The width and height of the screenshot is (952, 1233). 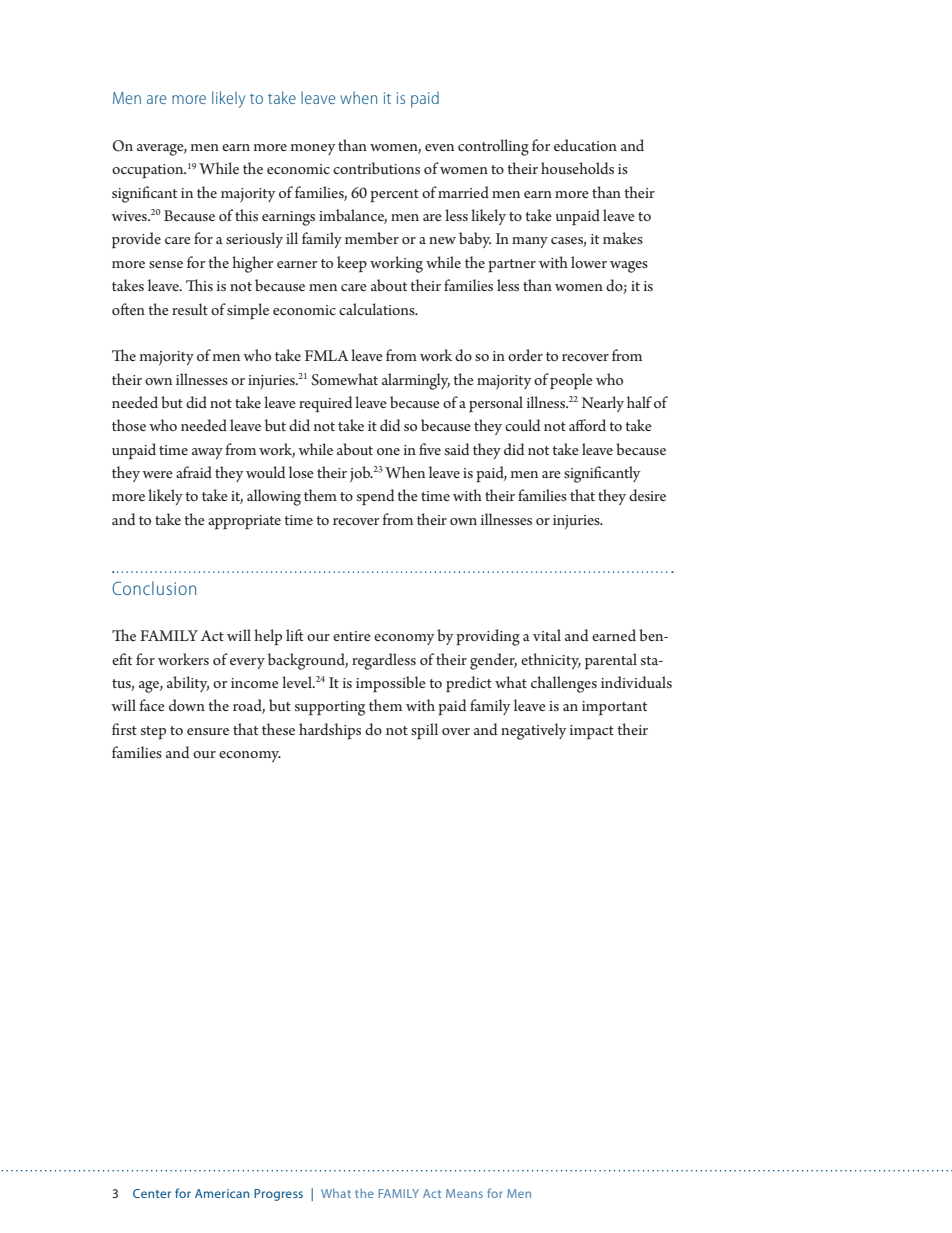 What do you see at coordinates (577, 168) in the screenshot?
I see `households` at bounding box center [577, 168].
